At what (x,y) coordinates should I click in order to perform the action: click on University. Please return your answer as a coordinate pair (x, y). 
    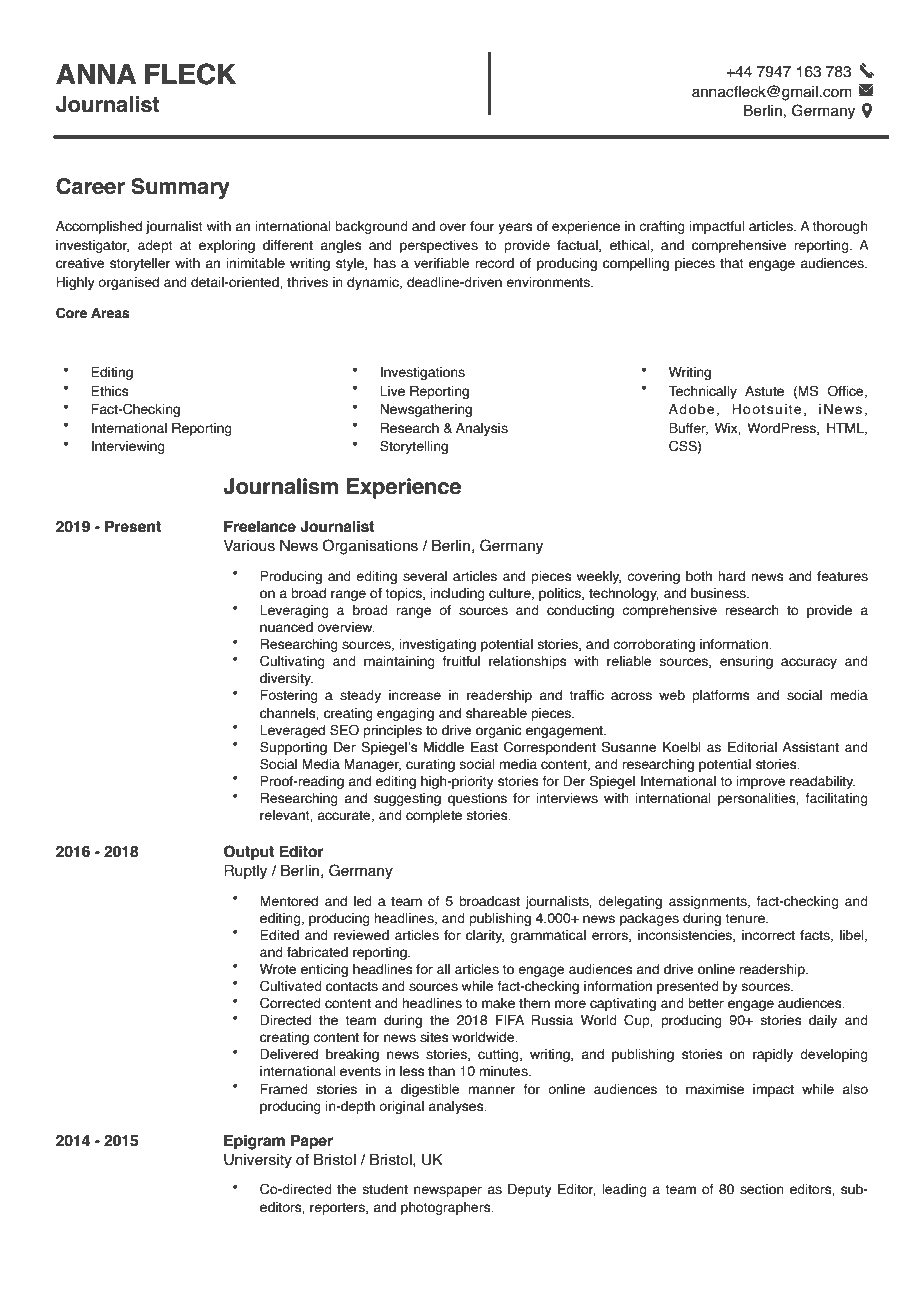
    Looking at the image, I should click on (258, 1161).
